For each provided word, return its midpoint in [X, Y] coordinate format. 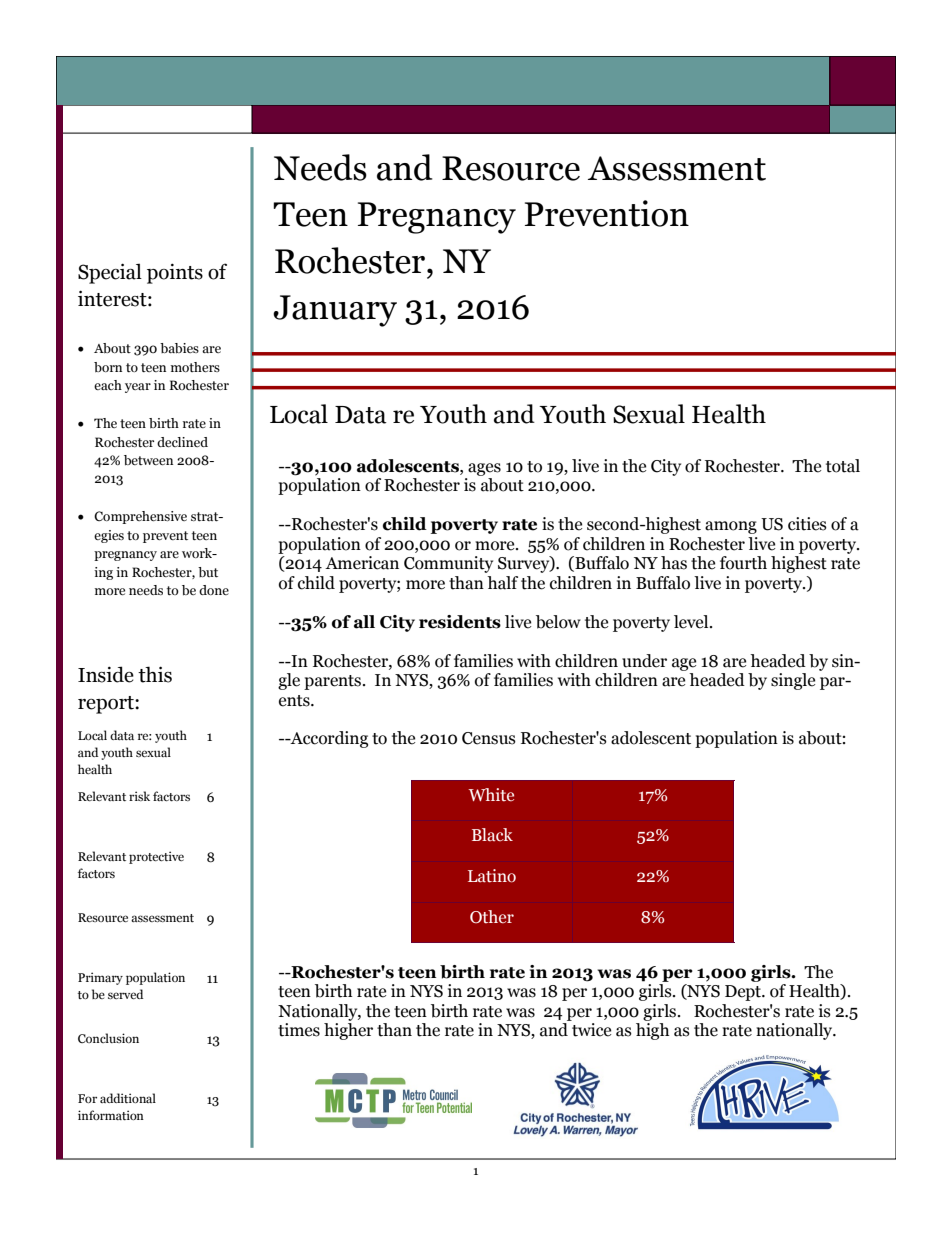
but [208, 572]
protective [156, 857]
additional [128, 1098]
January [335, 311]
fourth [743, 563]
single [793, 681]
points [175, 273]
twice [591, 1030]
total [843, 466]
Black [492, 834]
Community [448, 564]
